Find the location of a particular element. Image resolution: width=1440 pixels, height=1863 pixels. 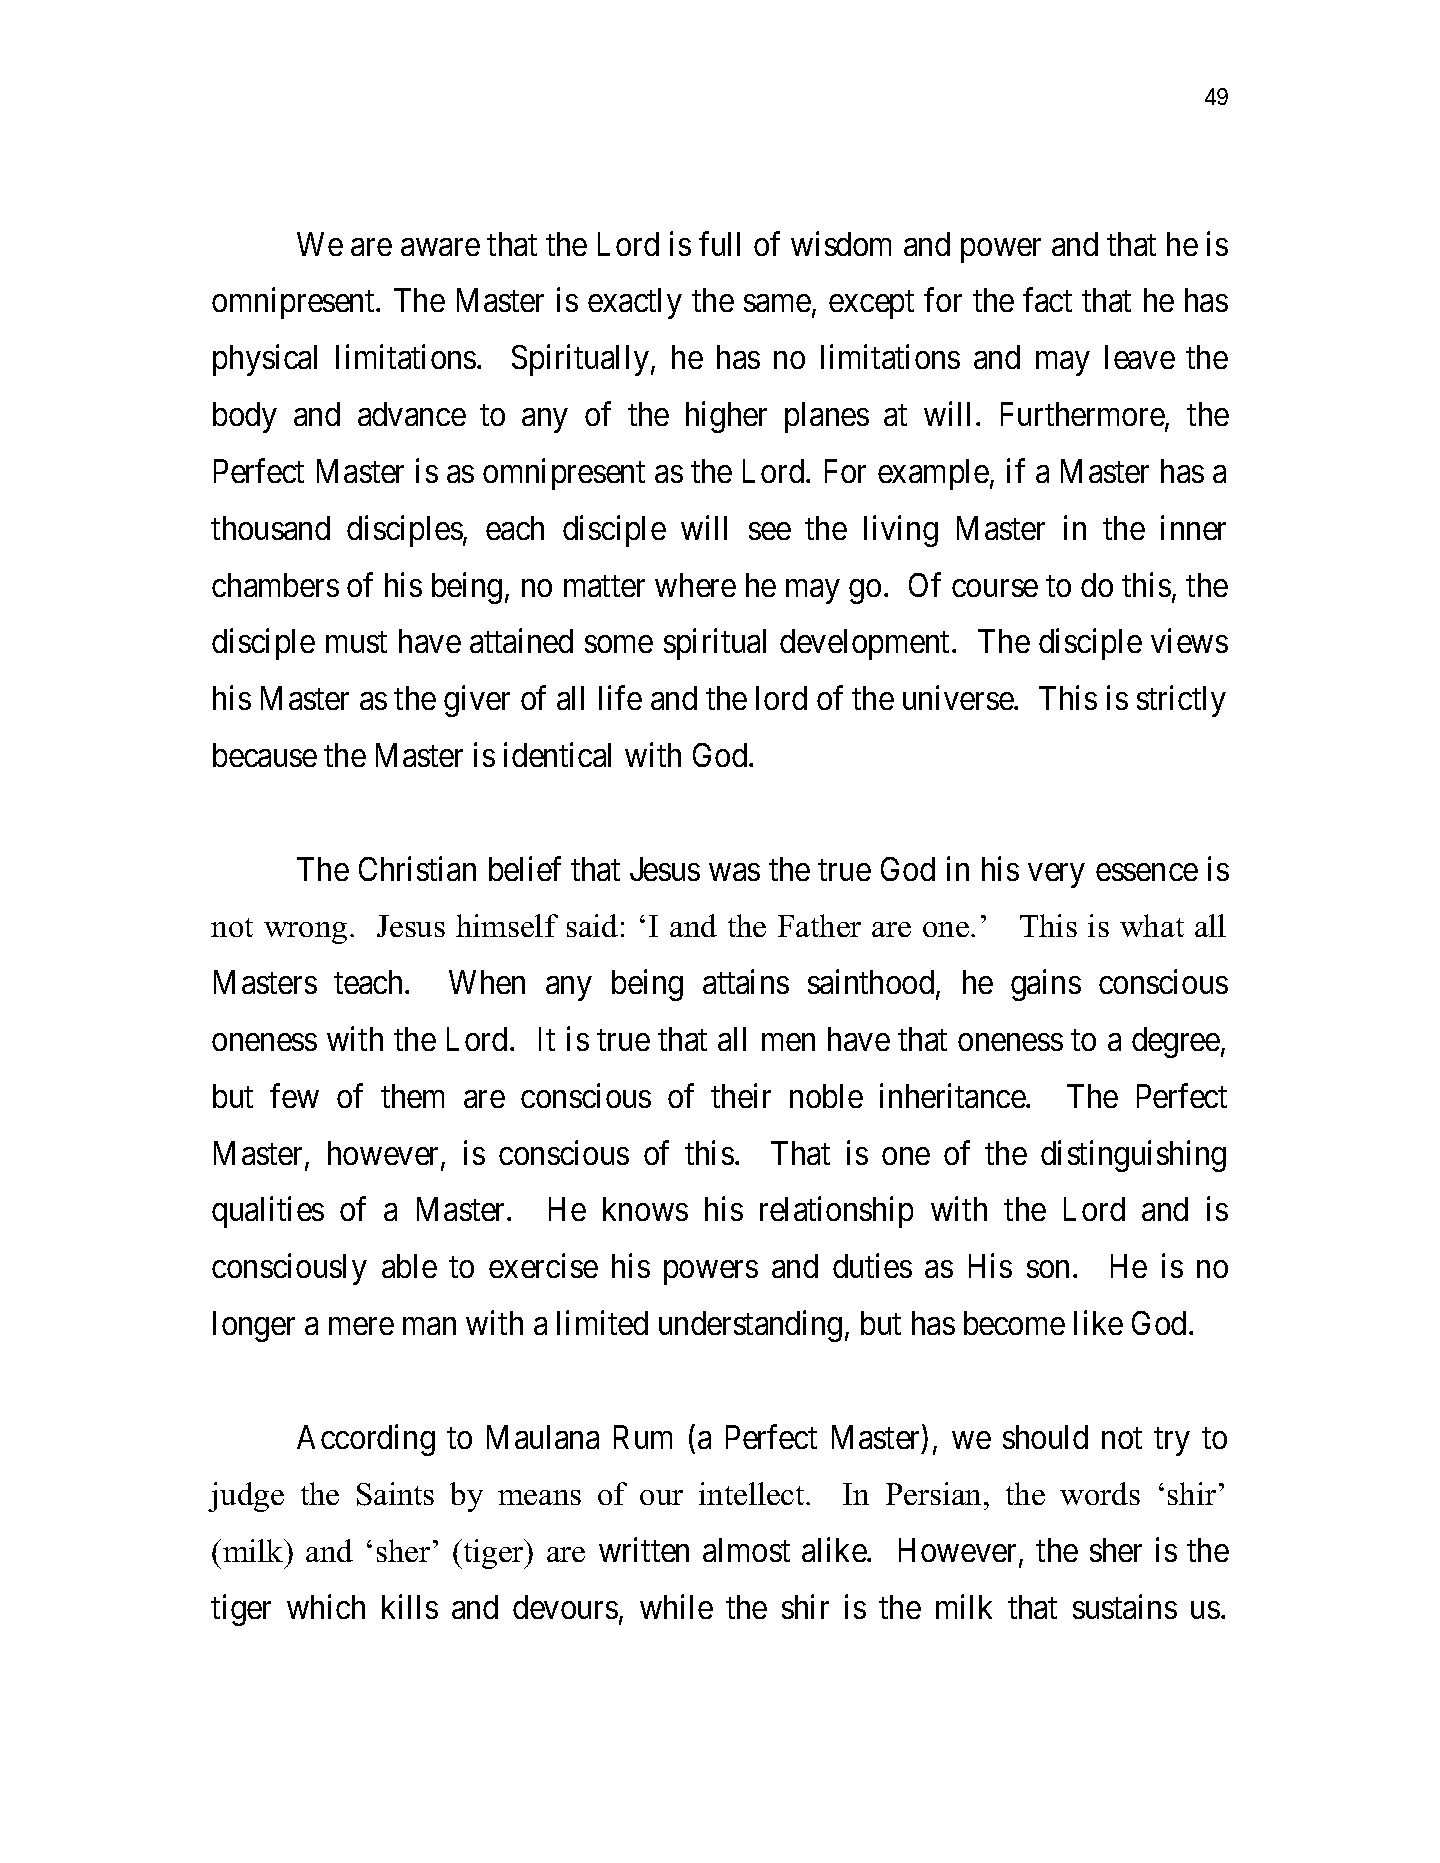

must is located at coordinates (356, 642).
